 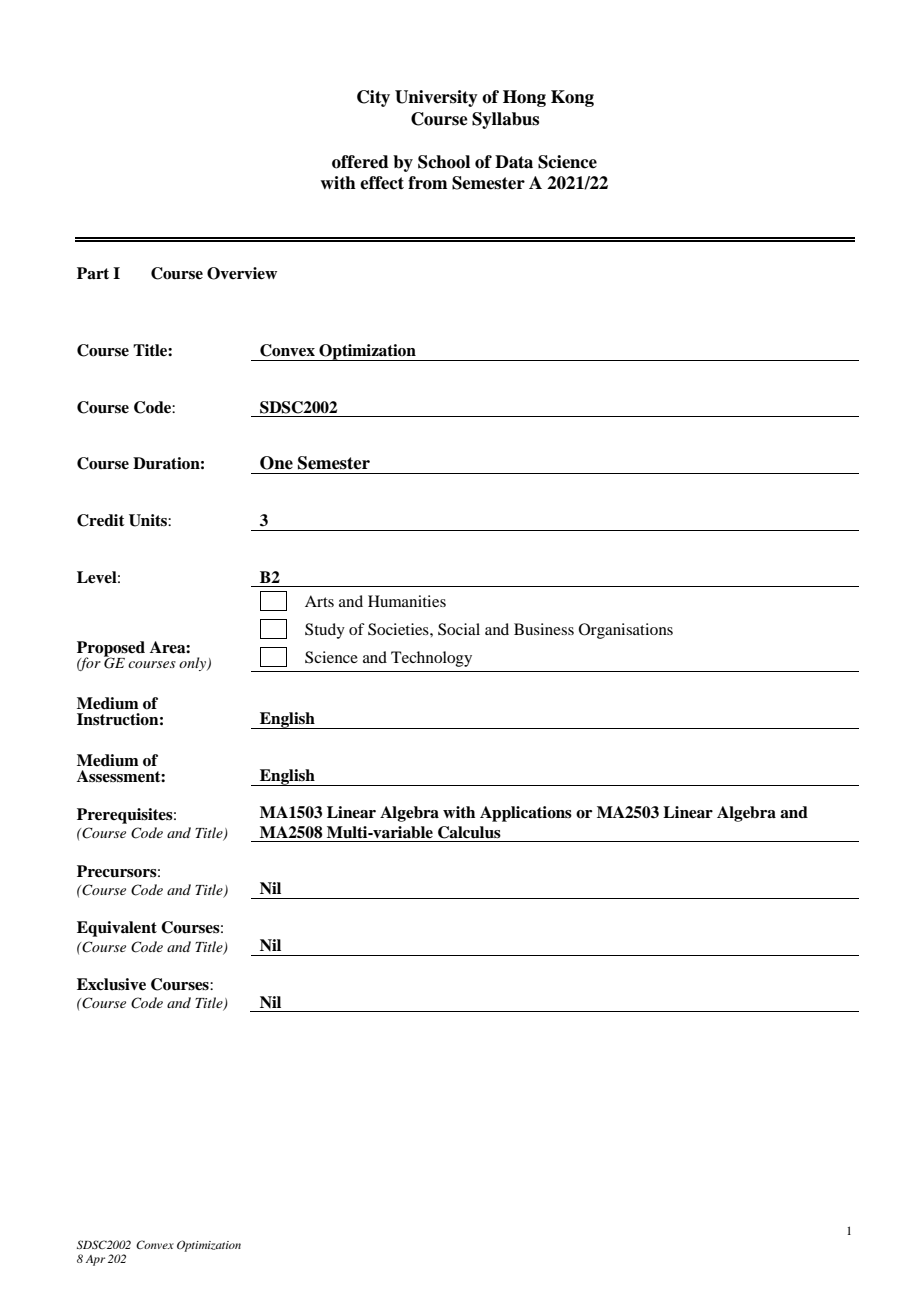 What do you see at coordinates (572, 98) in the page?
I see `Kong` at bounding box center [572, 98].
